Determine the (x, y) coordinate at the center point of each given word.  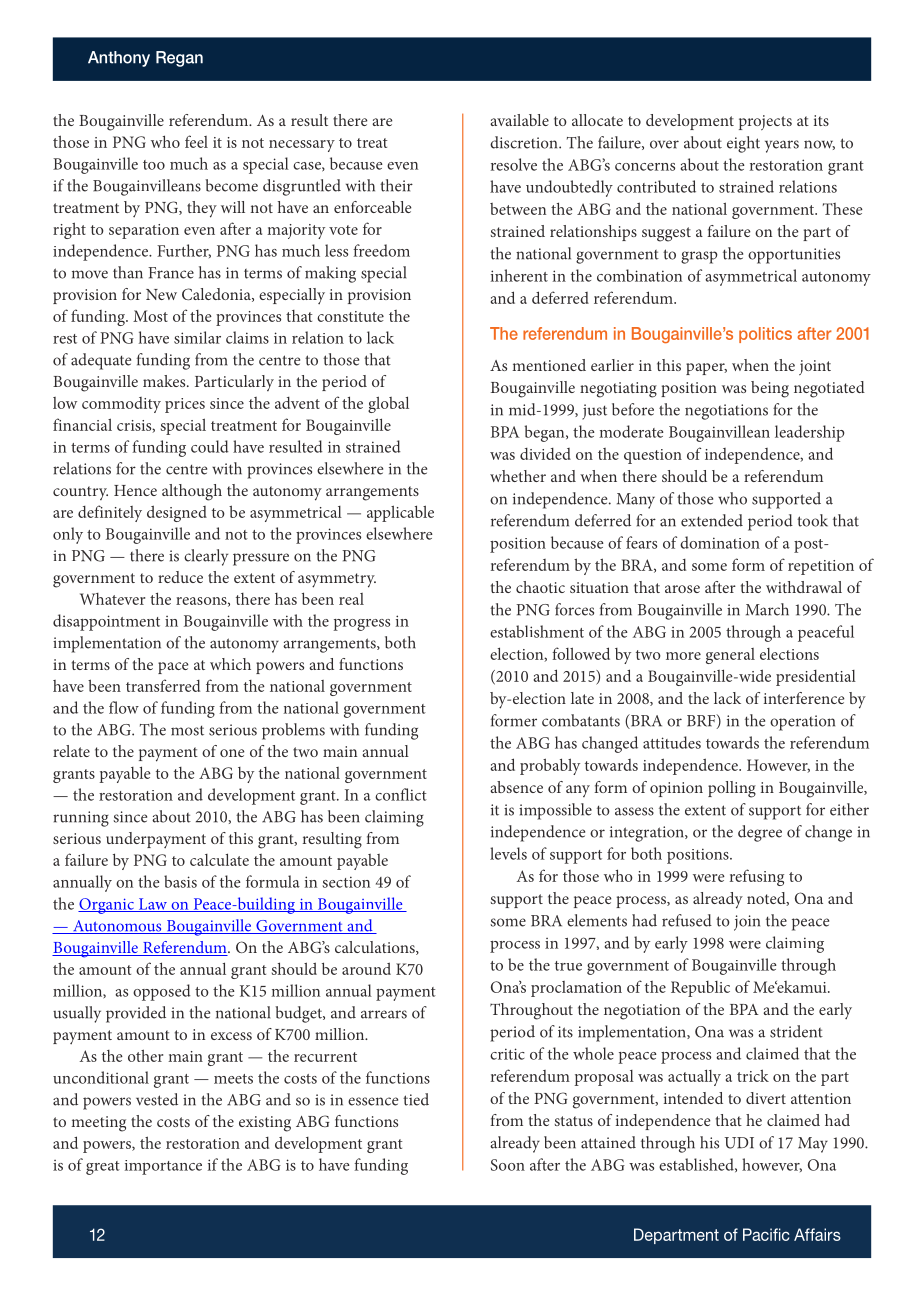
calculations (376, 948)
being (770, 389)
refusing (757, 877)
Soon (508, 1165)
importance (163, 1167)
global (388, 404)
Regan (179, 59)
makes (165, 381)
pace (173, 668)
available (519, 120)
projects (765, 122)
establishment (537, 631)
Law (153, 905)
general (730, 656)
